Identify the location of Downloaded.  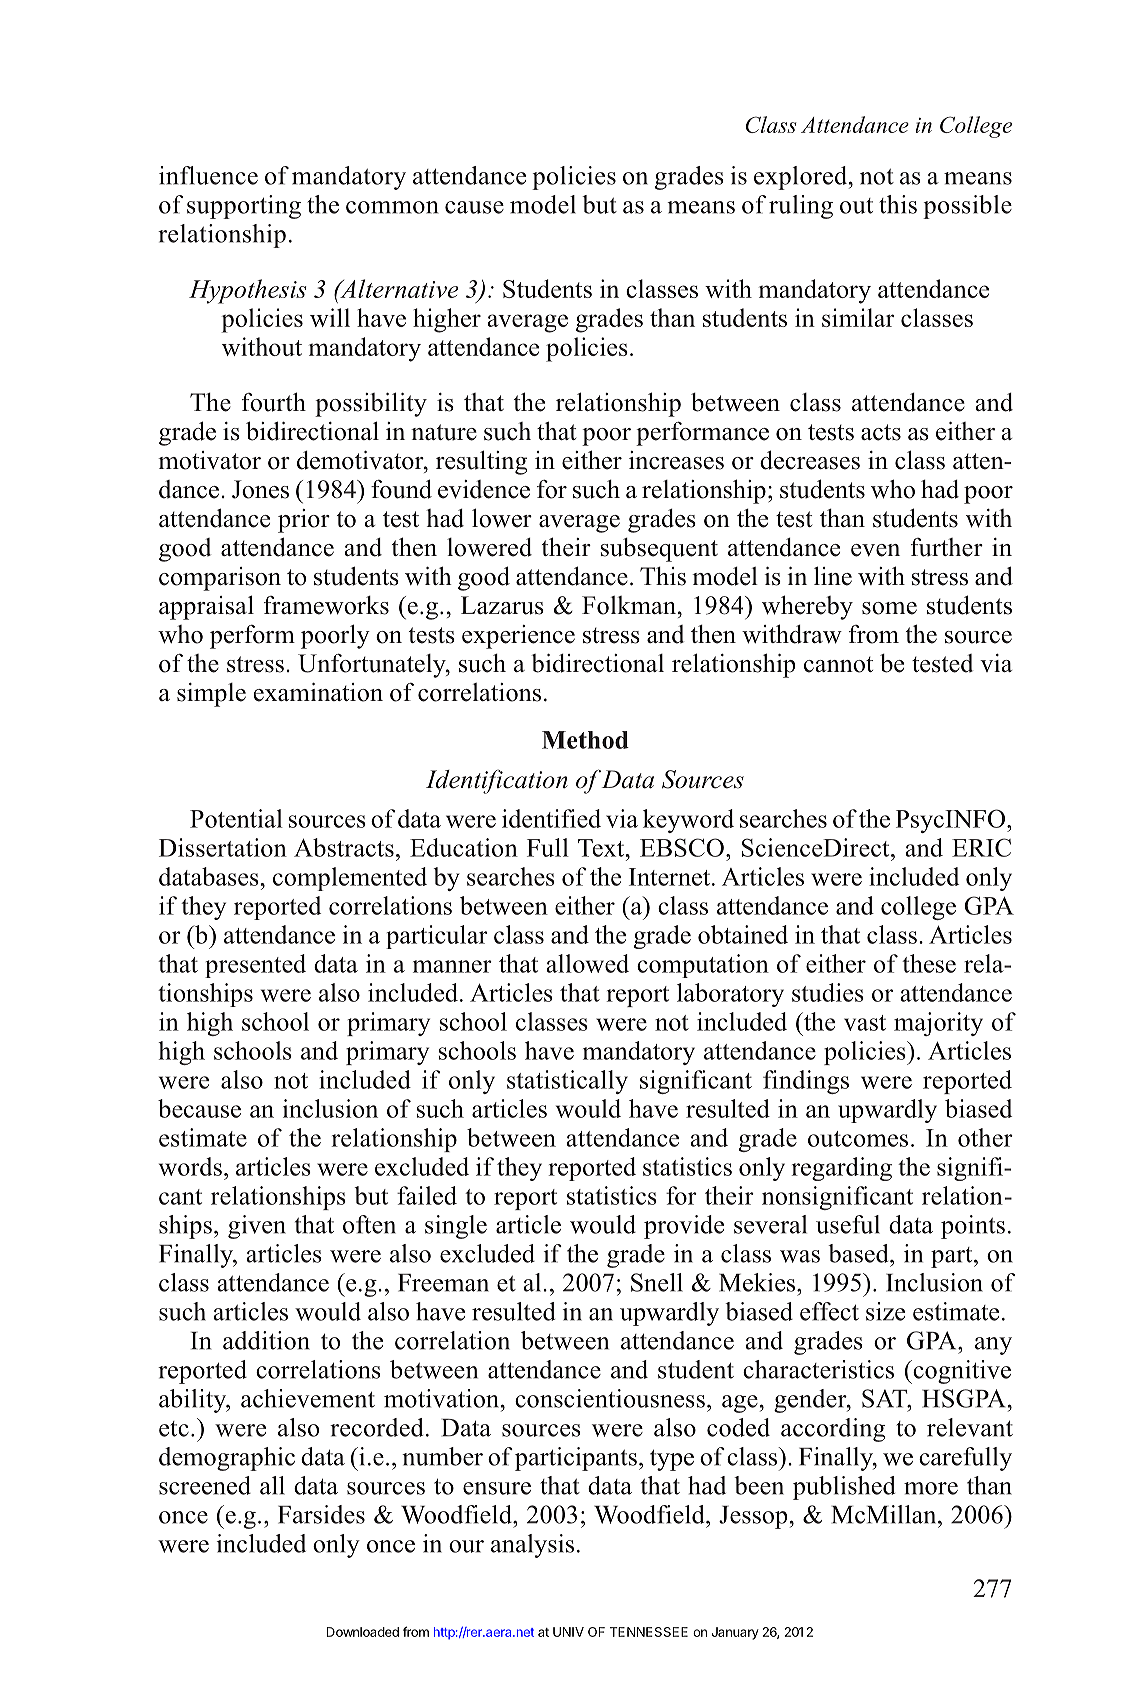
(363, 1632).
